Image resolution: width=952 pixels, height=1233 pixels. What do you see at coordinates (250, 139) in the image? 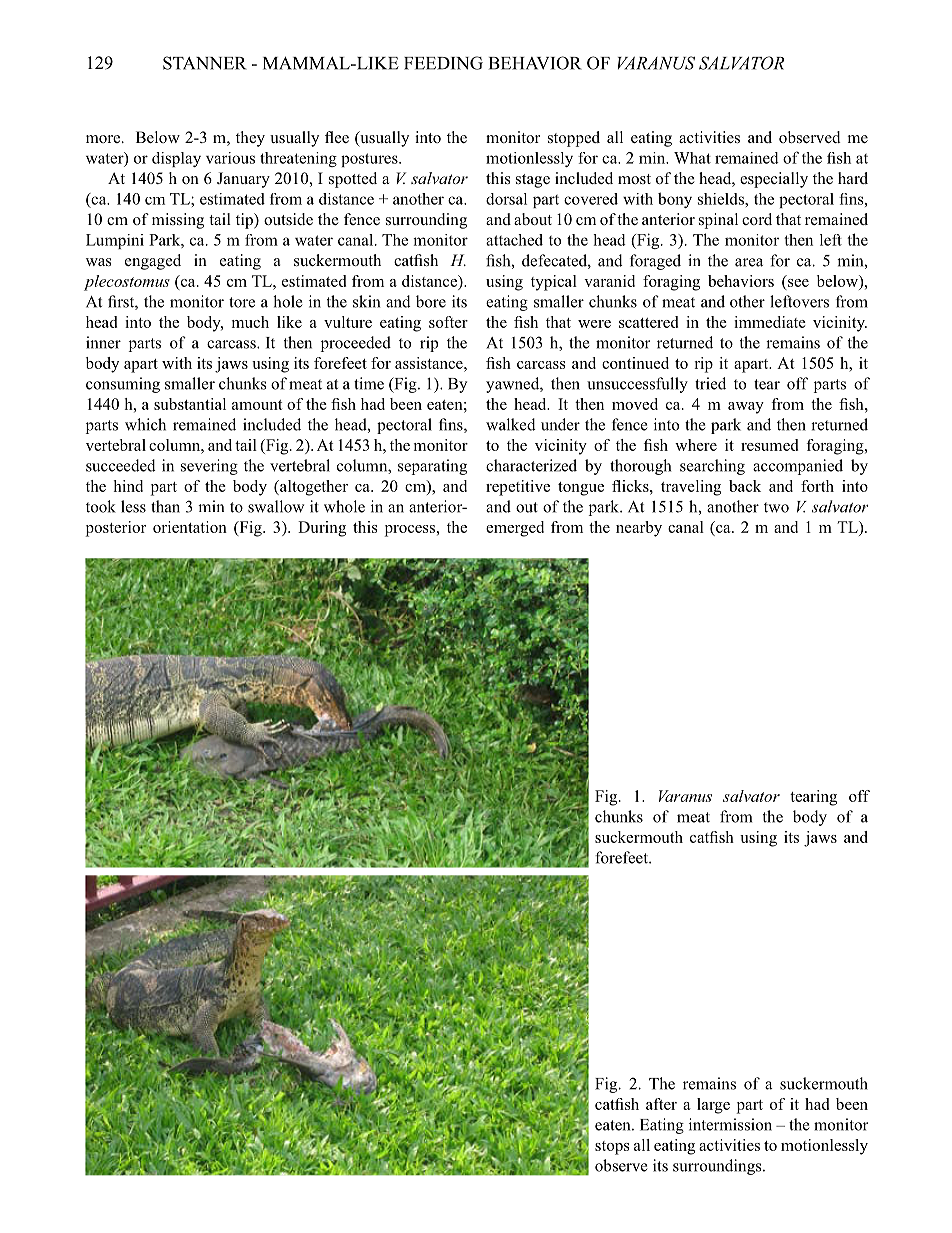
I see `they` at bounding box center [250, 139].
